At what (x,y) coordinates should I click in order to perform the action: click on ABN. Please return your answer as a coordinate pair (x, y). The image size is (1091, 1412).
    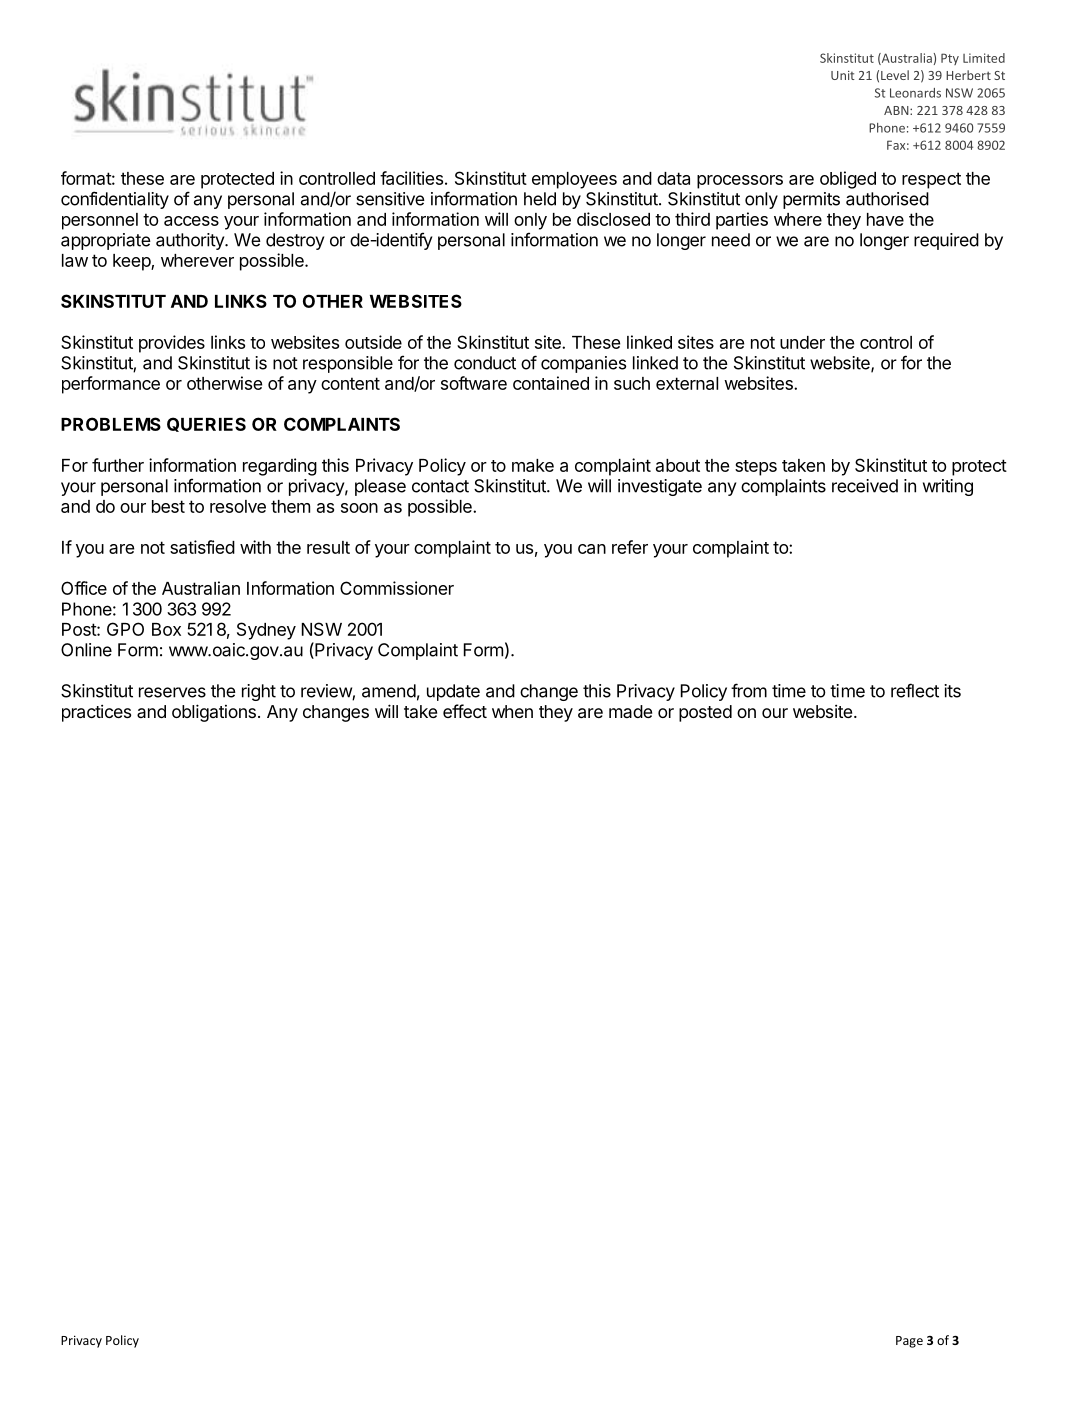
    Looking at the image, I should click on (897, 110).
